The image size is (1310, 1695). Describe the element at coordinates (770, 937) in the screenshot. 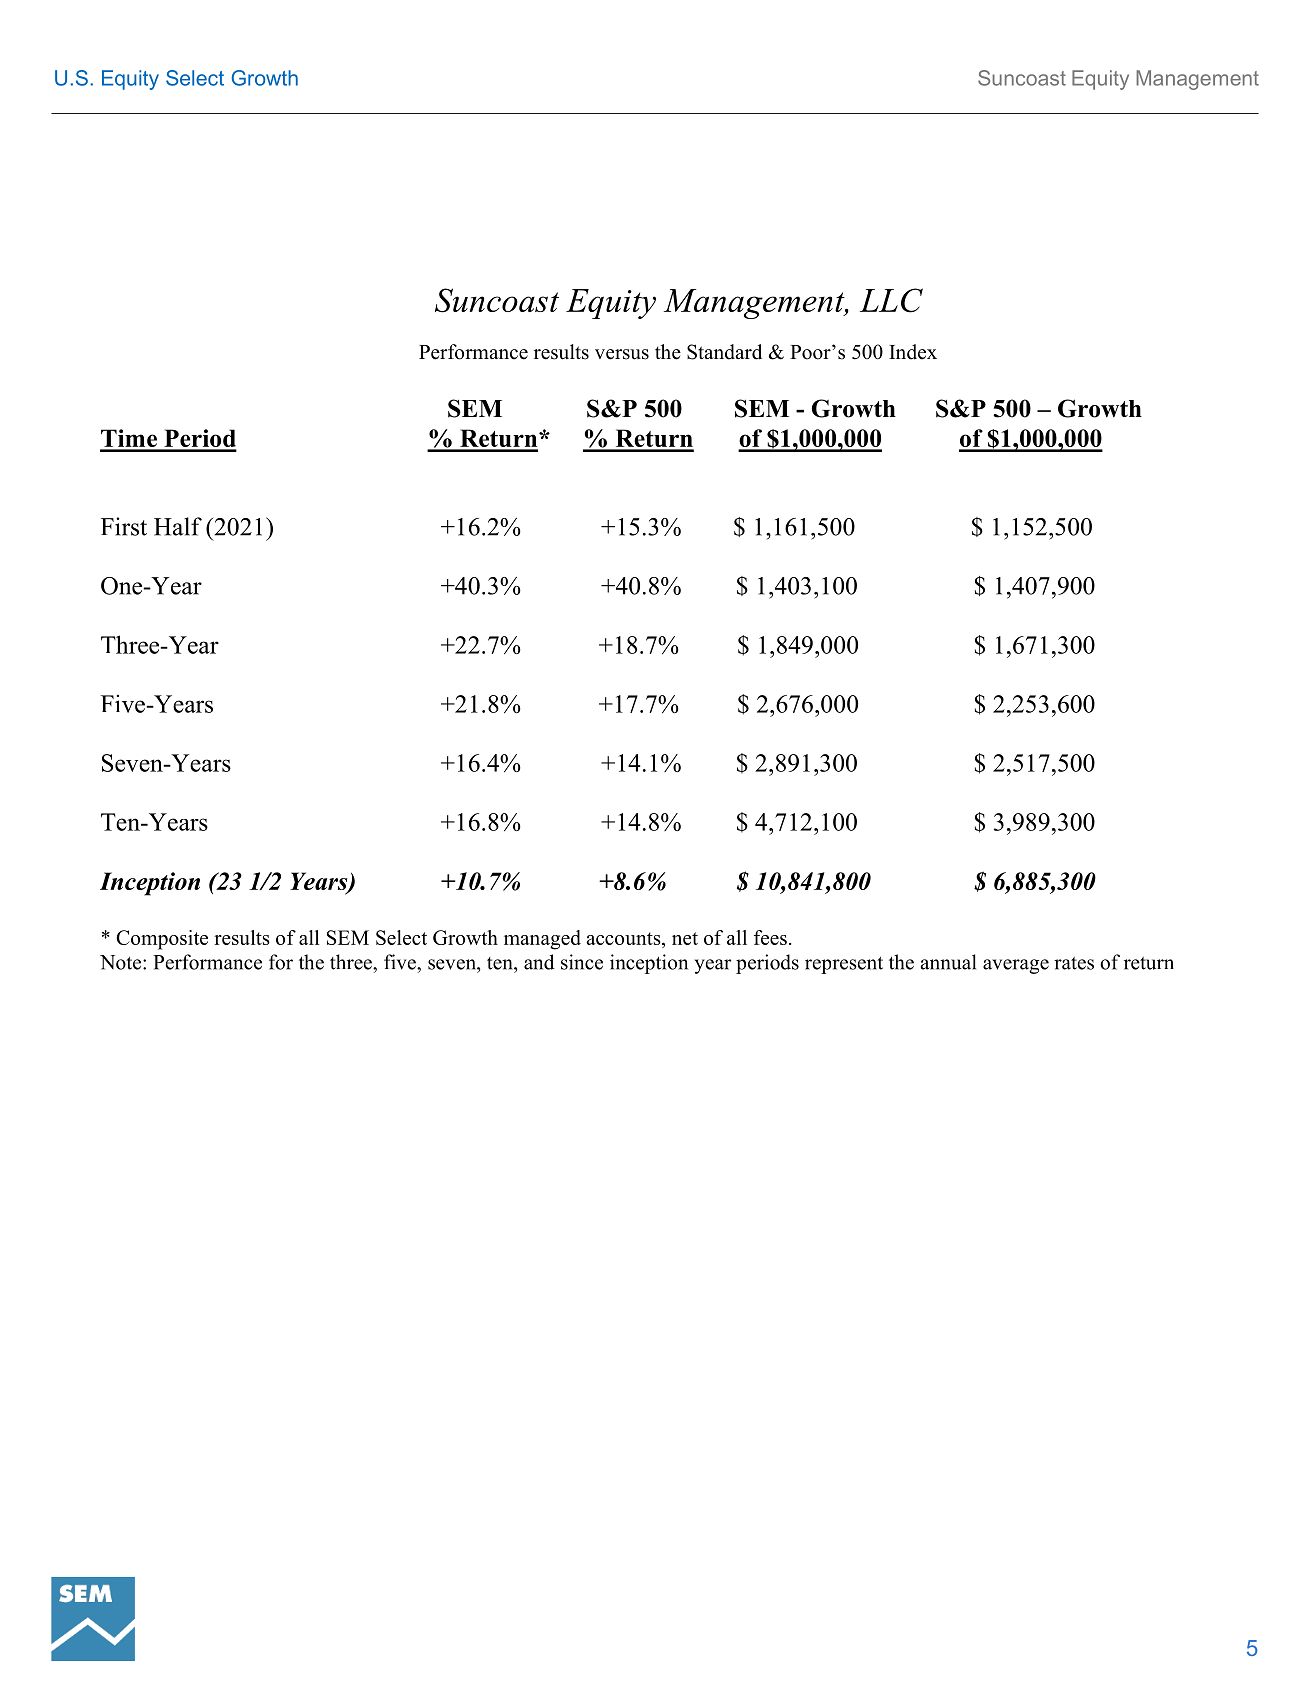

I see `fees` at that location.
